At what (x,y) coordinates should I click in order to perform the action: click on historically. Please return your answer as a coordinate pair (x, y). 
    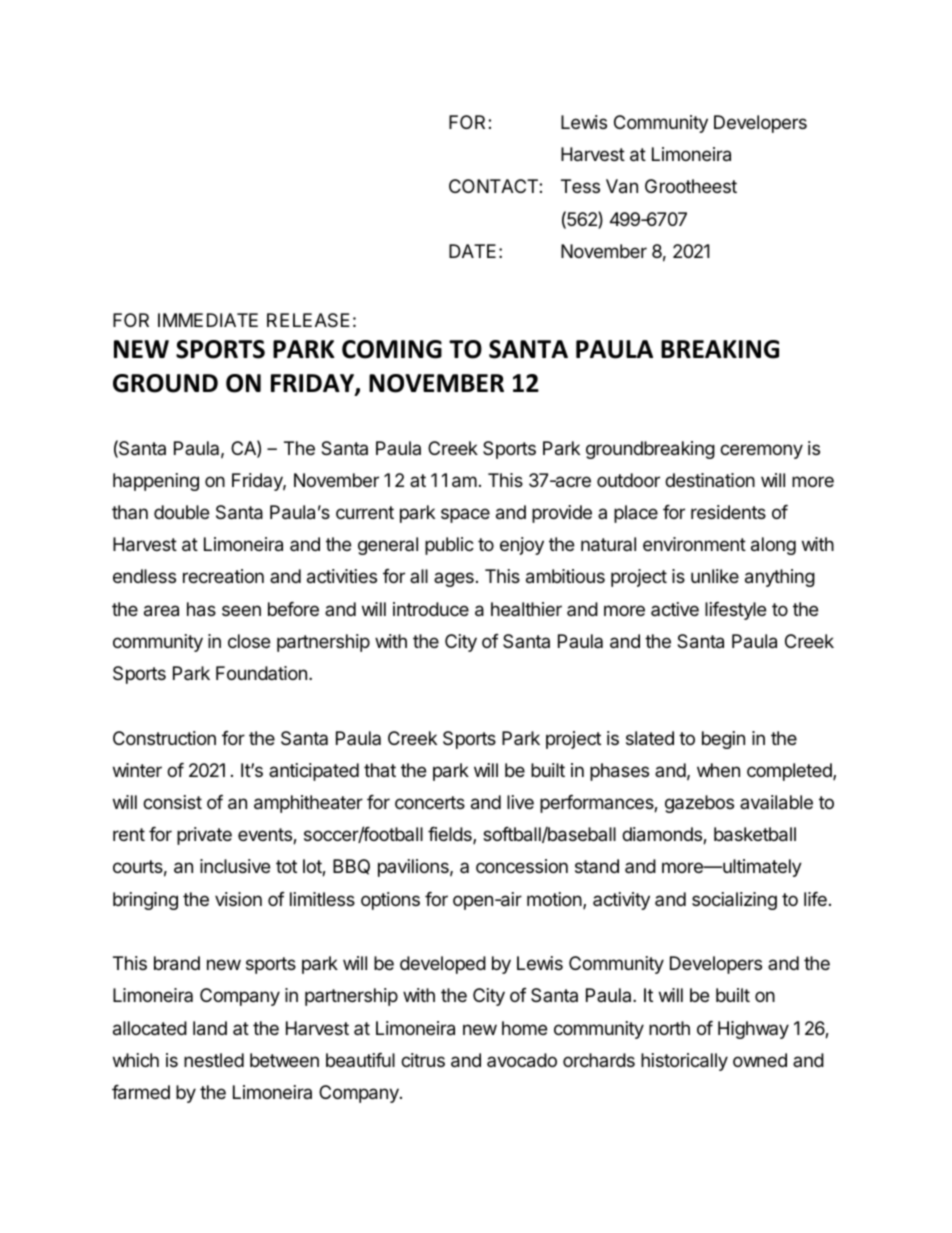
    Looking at the image, I should click on (684, 1062).
